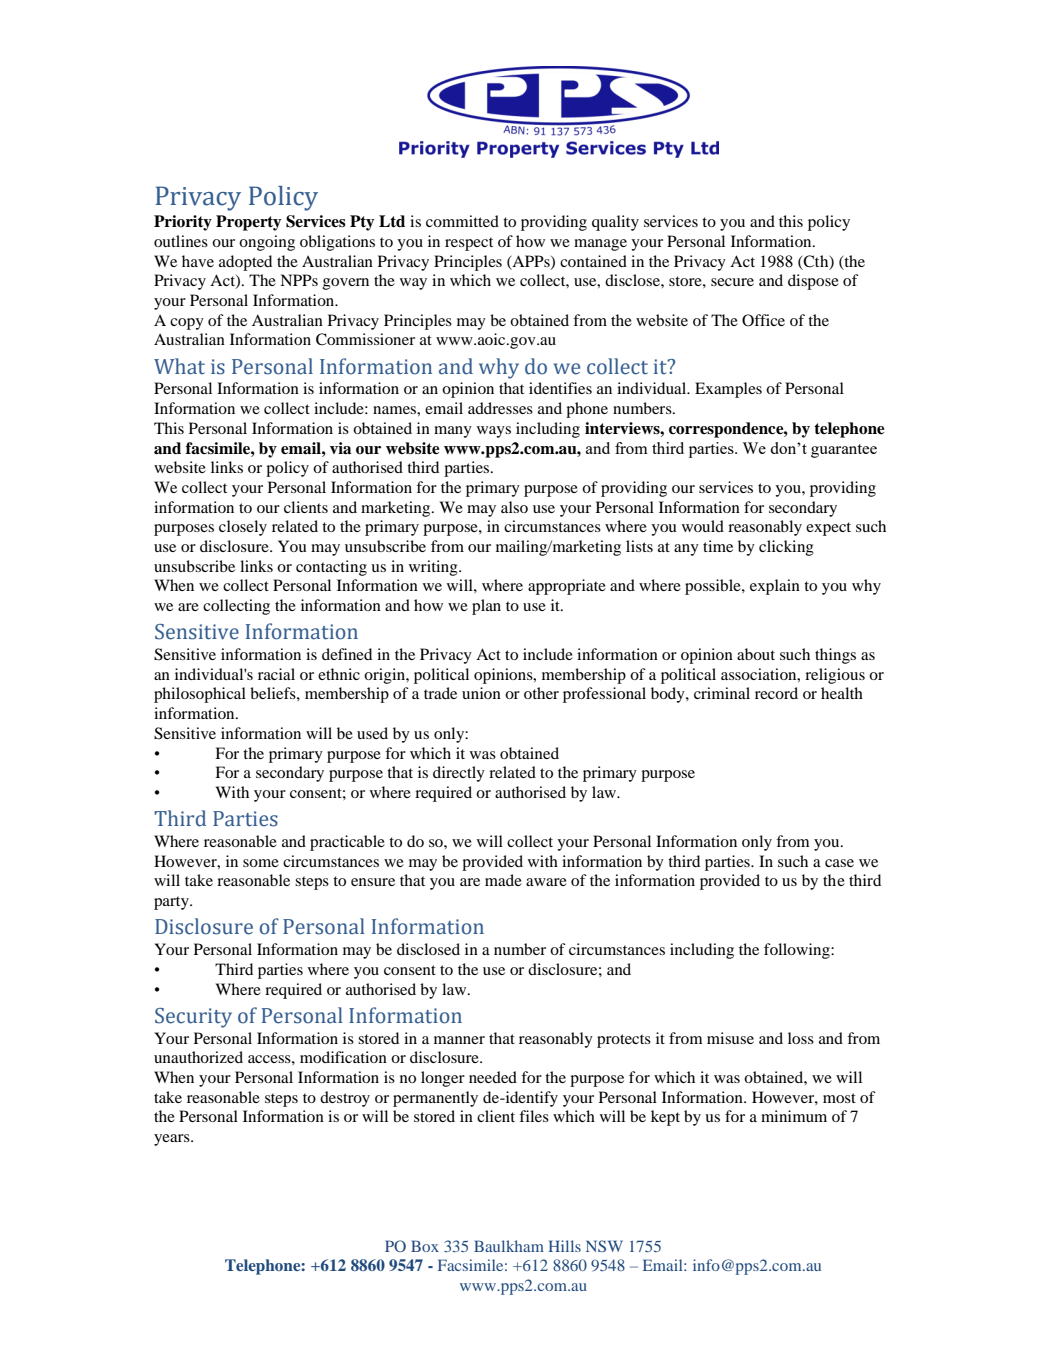  I want to click on union, so click(481, 693).
